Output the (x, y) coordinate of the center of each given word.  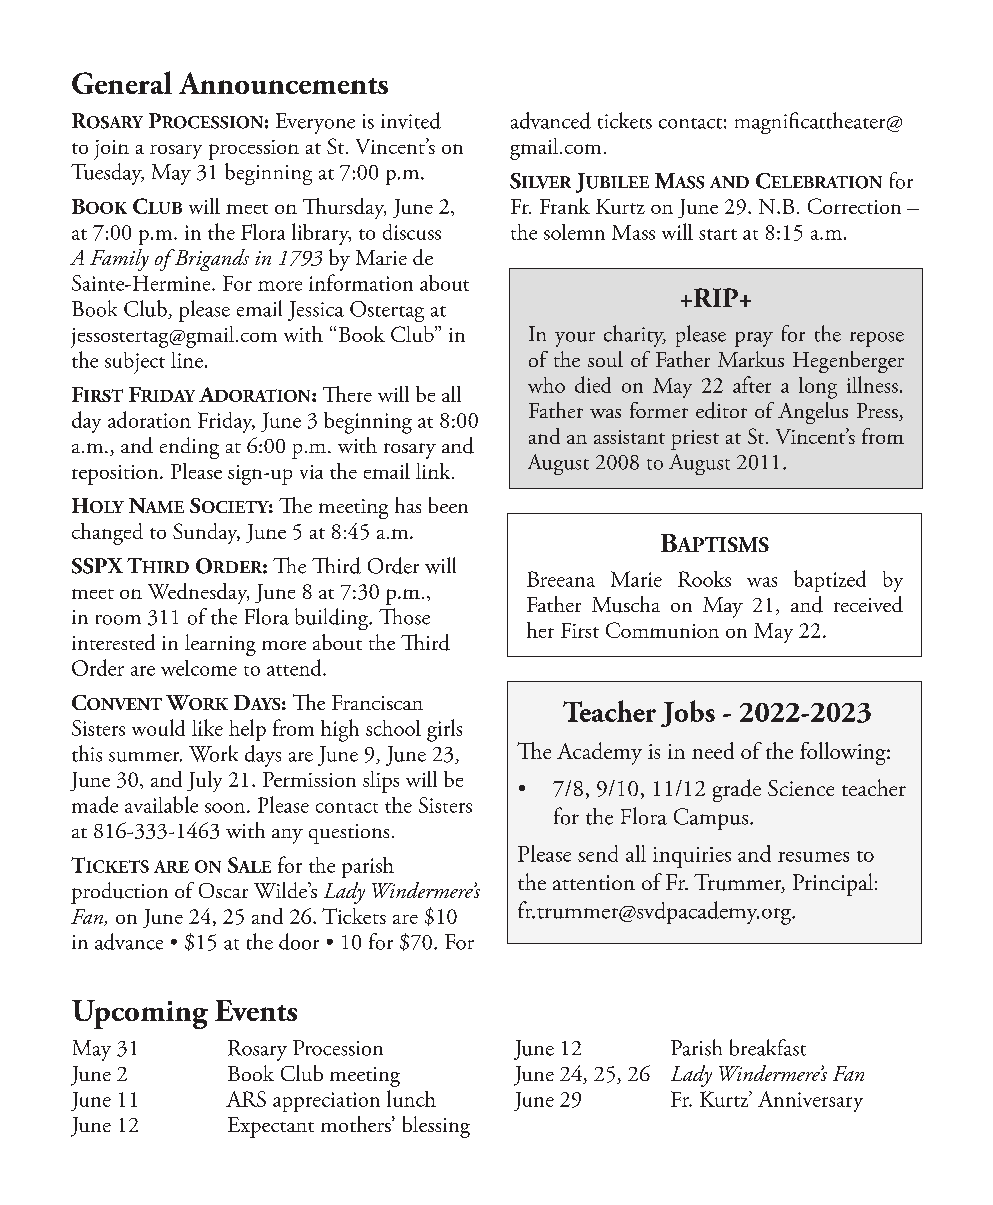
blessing (436, 1127)
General (122, 82)
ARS (246, 1099)
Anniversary (810, 1101)
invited (411, 120)
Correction (854, 206)
